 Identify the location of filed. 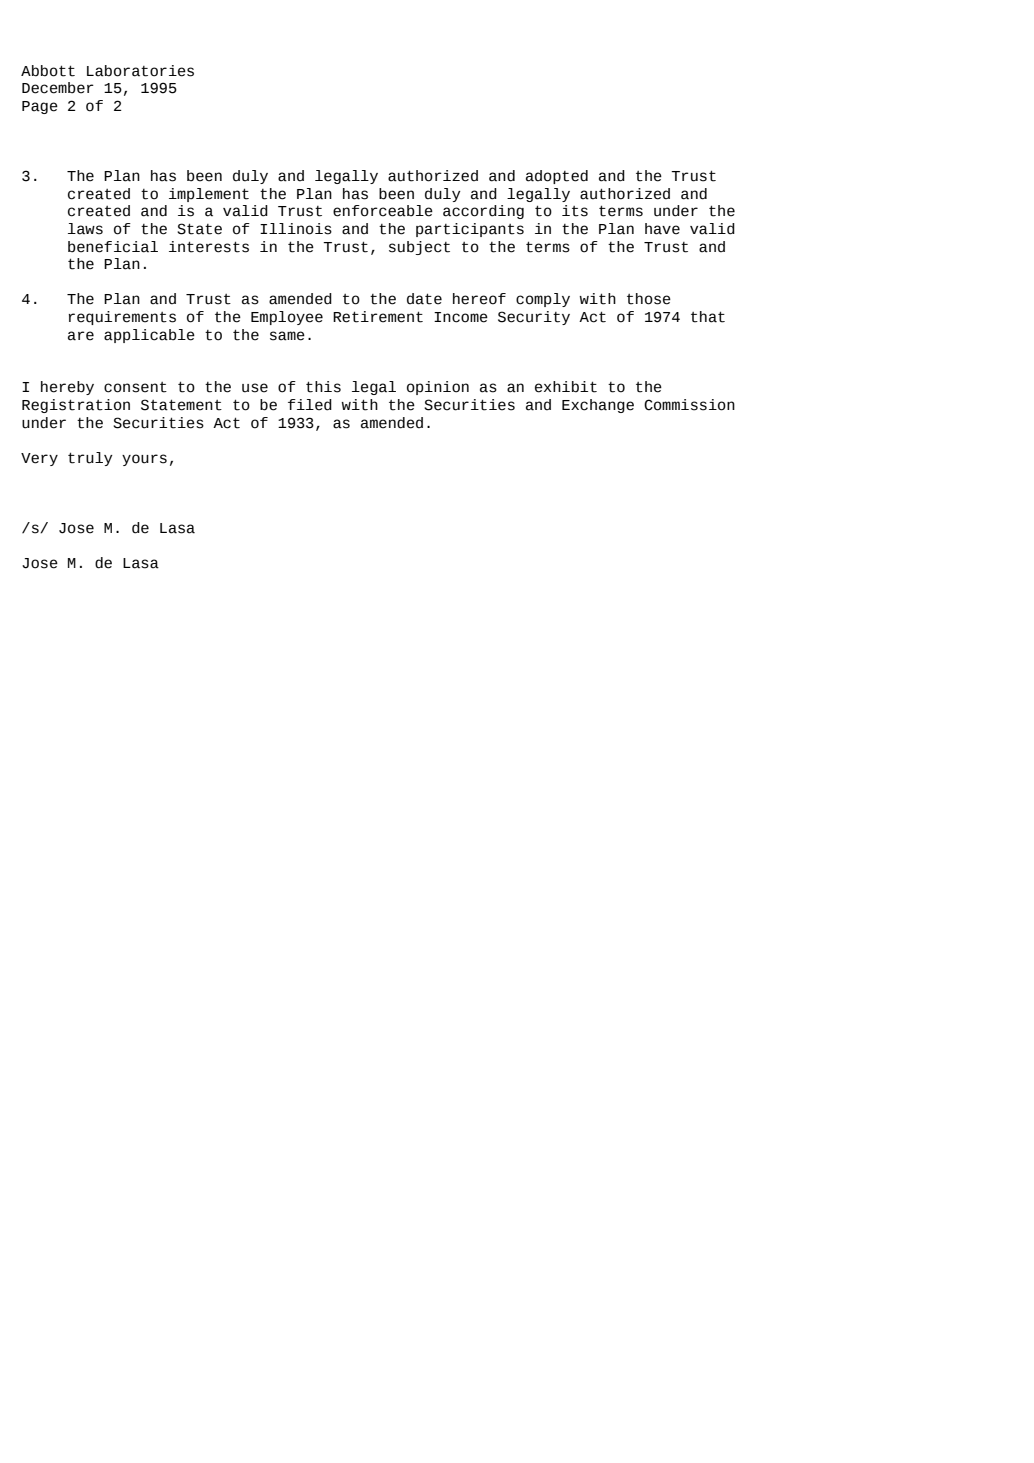
(310, 405).
